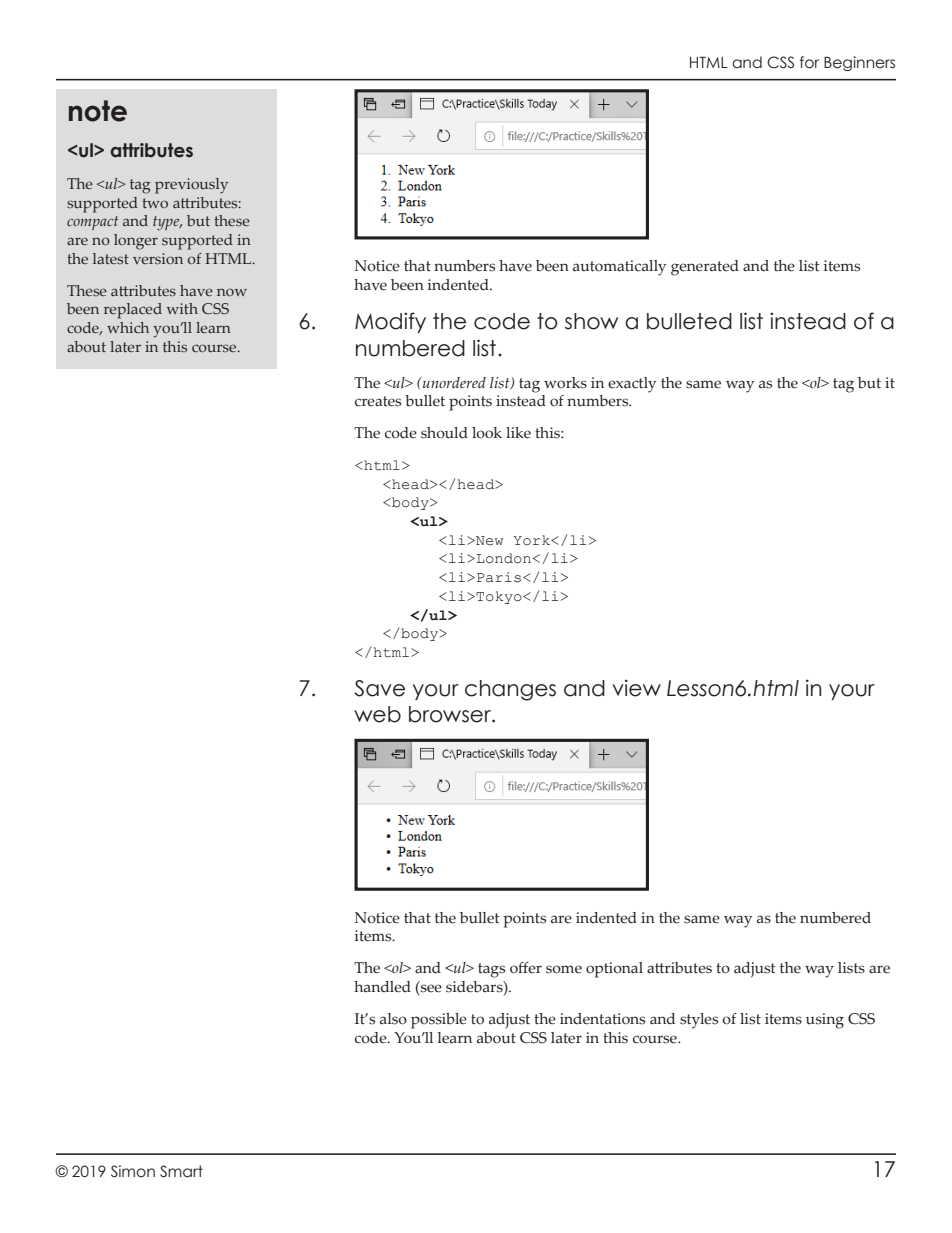 The image size is (952, 1233). I want to click on possible, so click(439, 1021).
